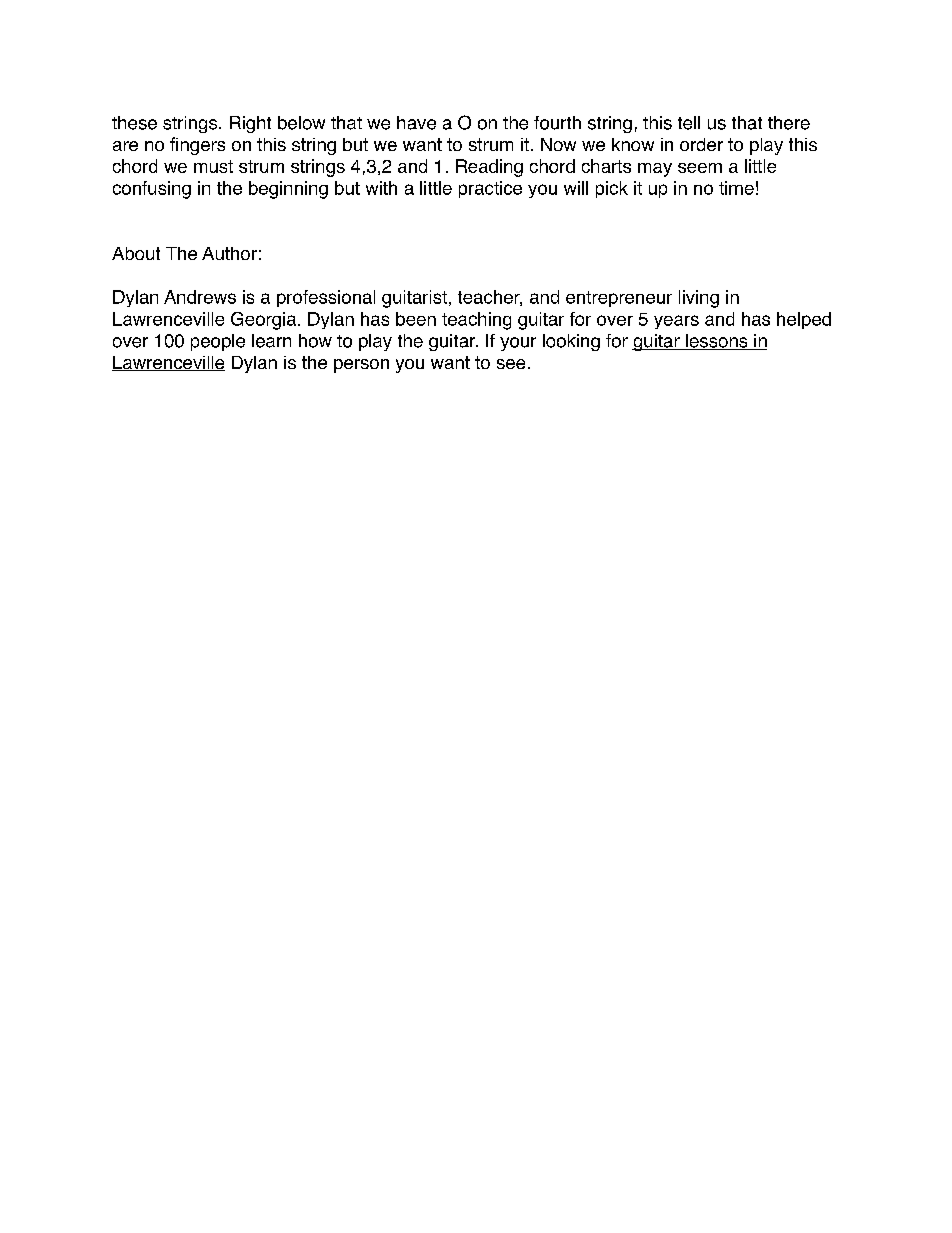 The width and height of the screenshot is (952, 1233). Describe the element at coordinates (326, 298) in the screenshot. I see `professional` at that location.
